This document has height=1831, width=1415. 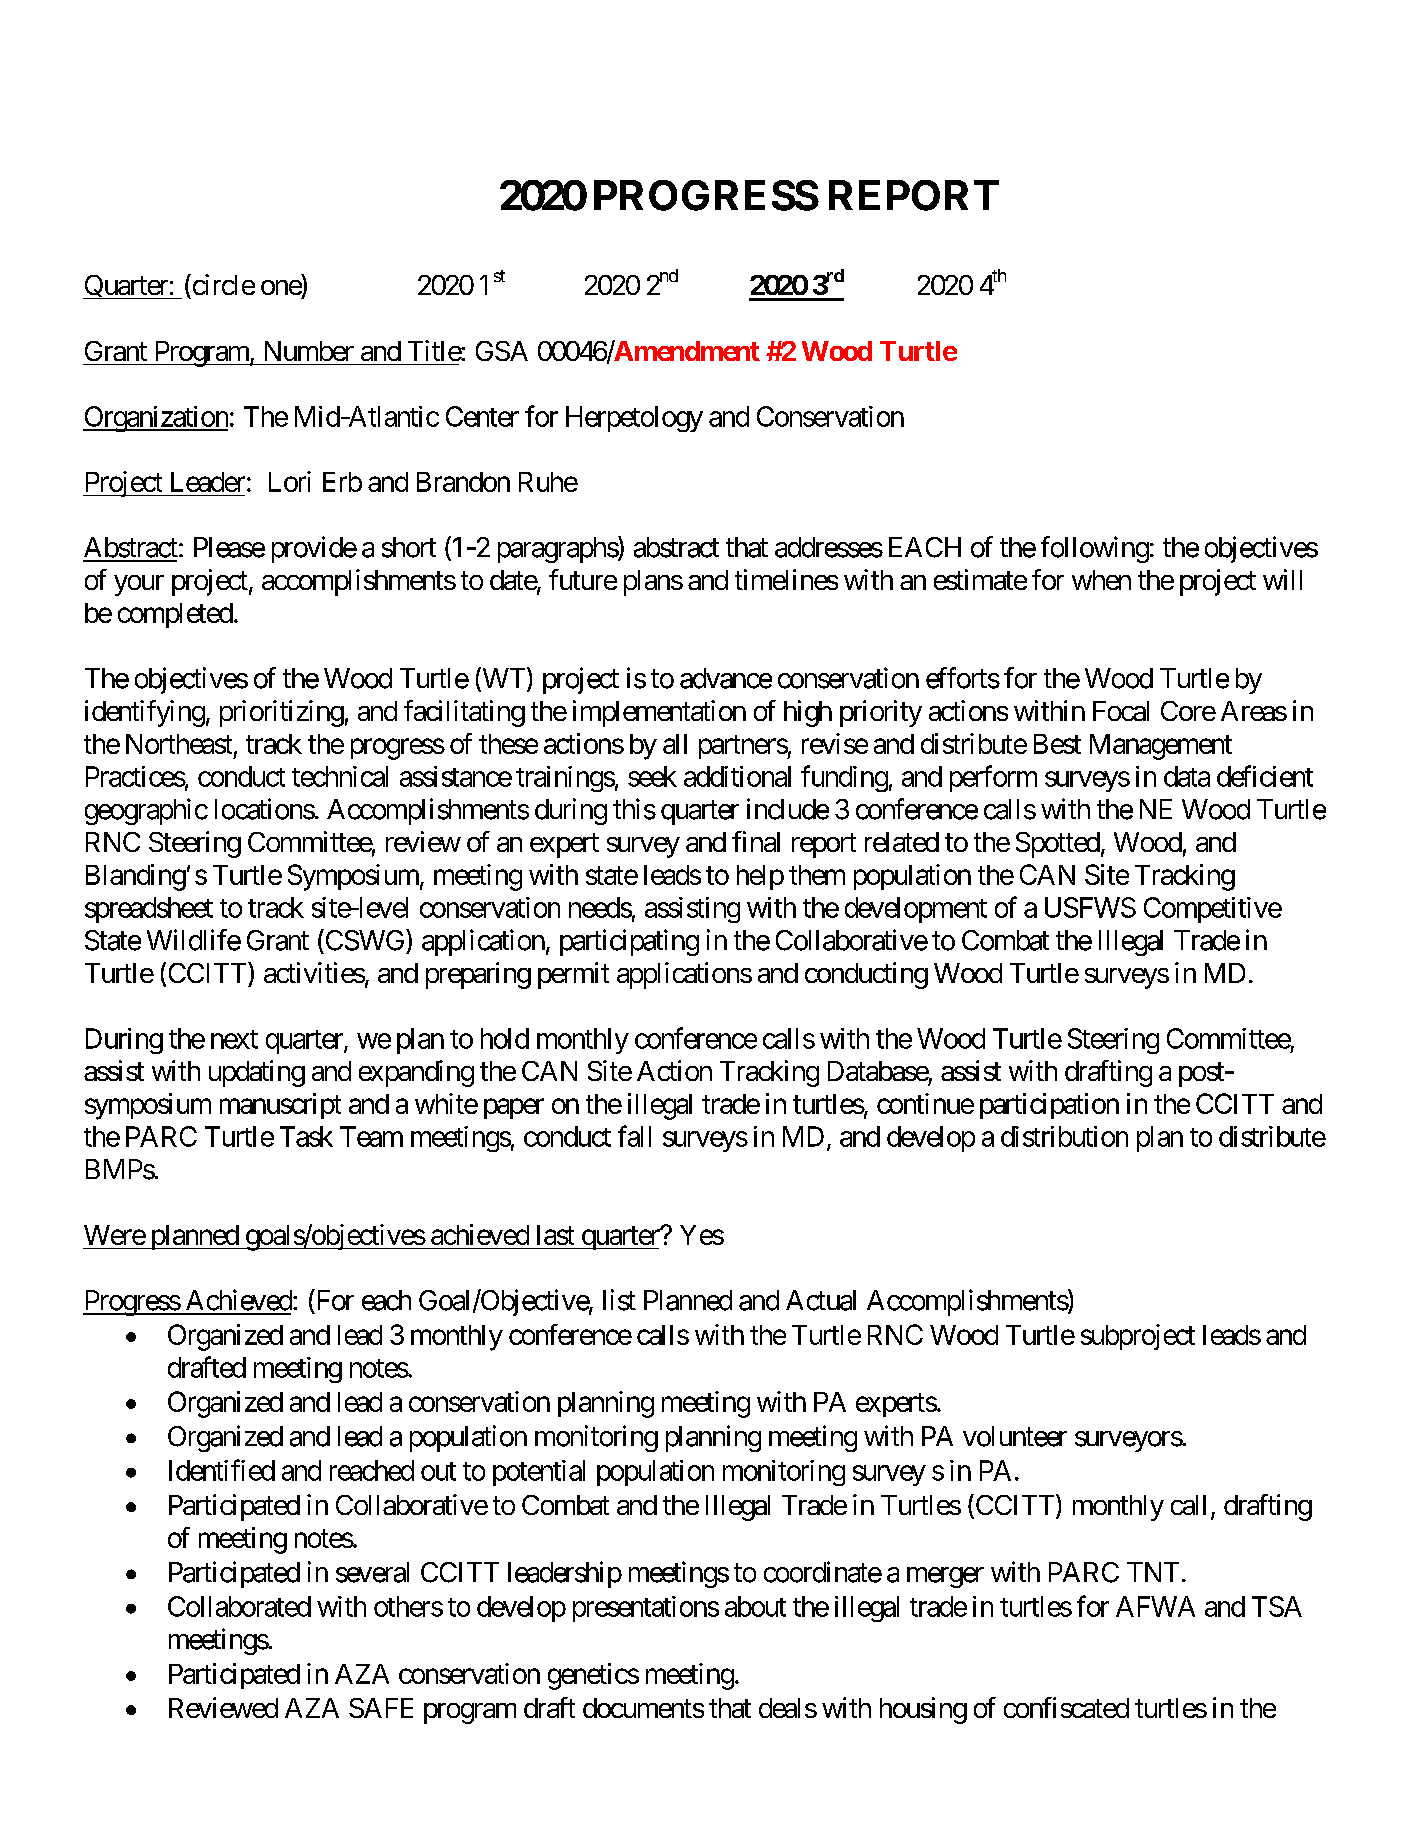 I want to click on technical, so click(x=340, y=776).
